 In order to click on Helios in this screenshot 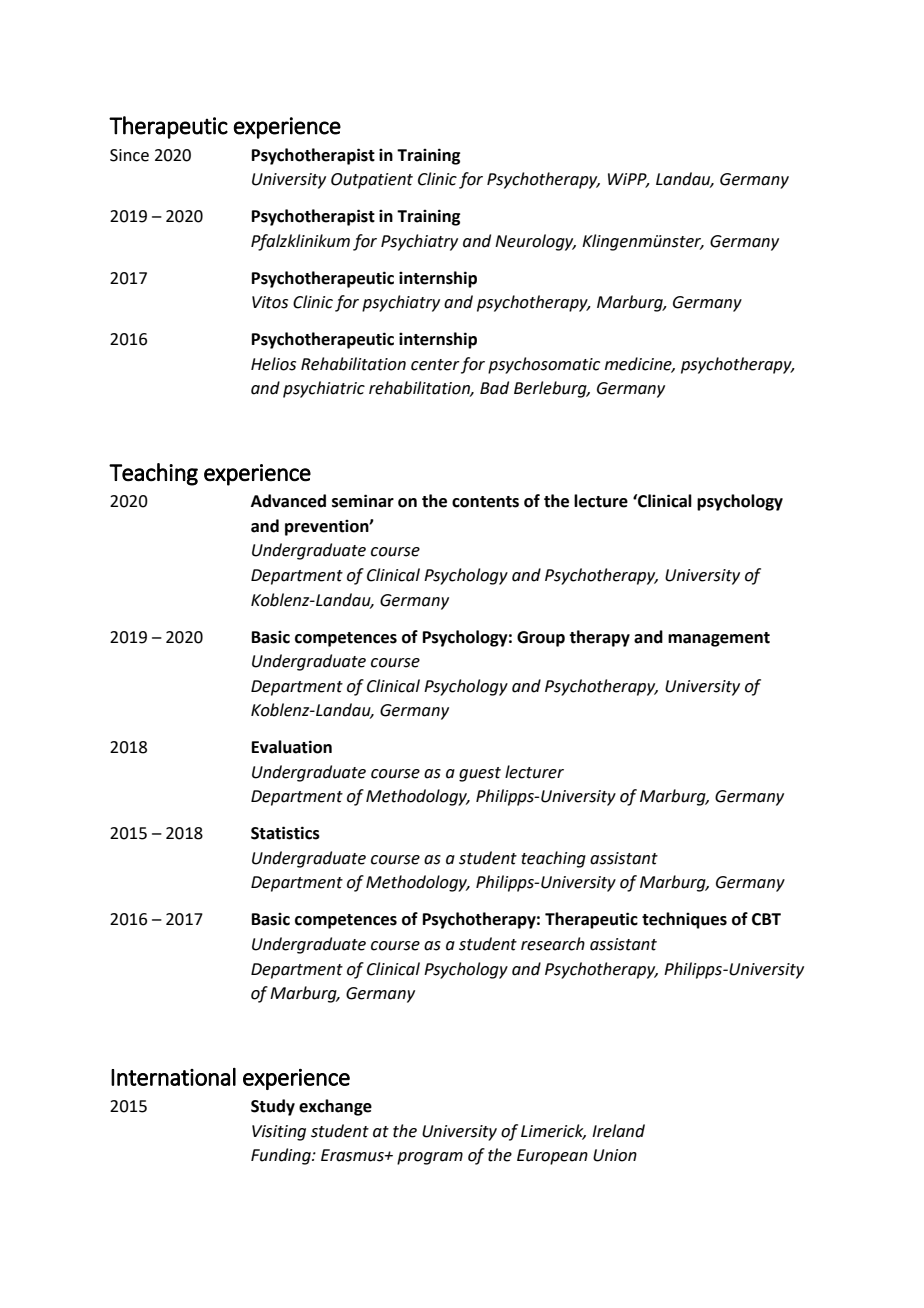, I will do `click(273, 364)`.
